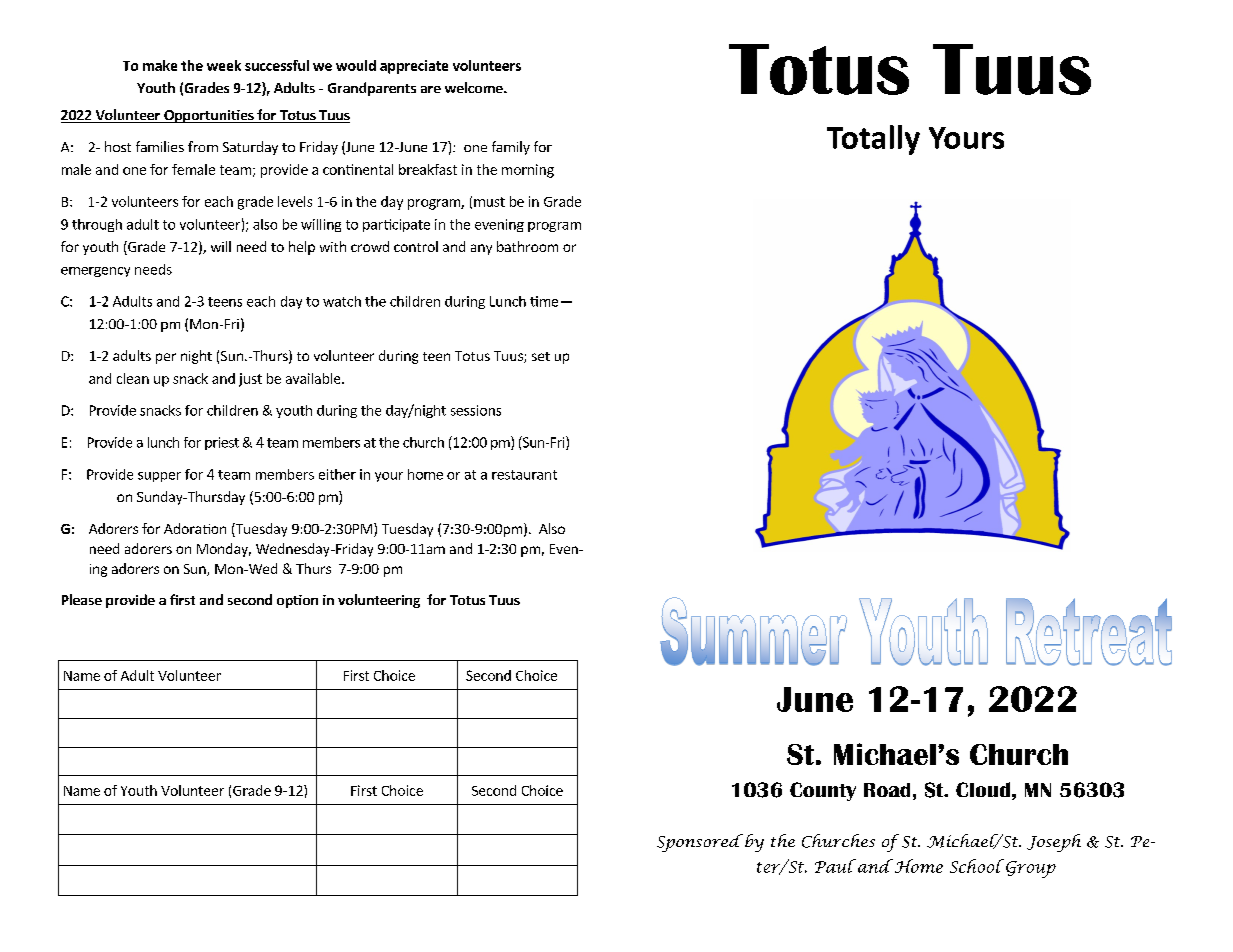 Image resolution: width=1233 pixels, height=952 pixels. Describe the element at coordinates (82, 599) in the page. I see `Please` at that location.
